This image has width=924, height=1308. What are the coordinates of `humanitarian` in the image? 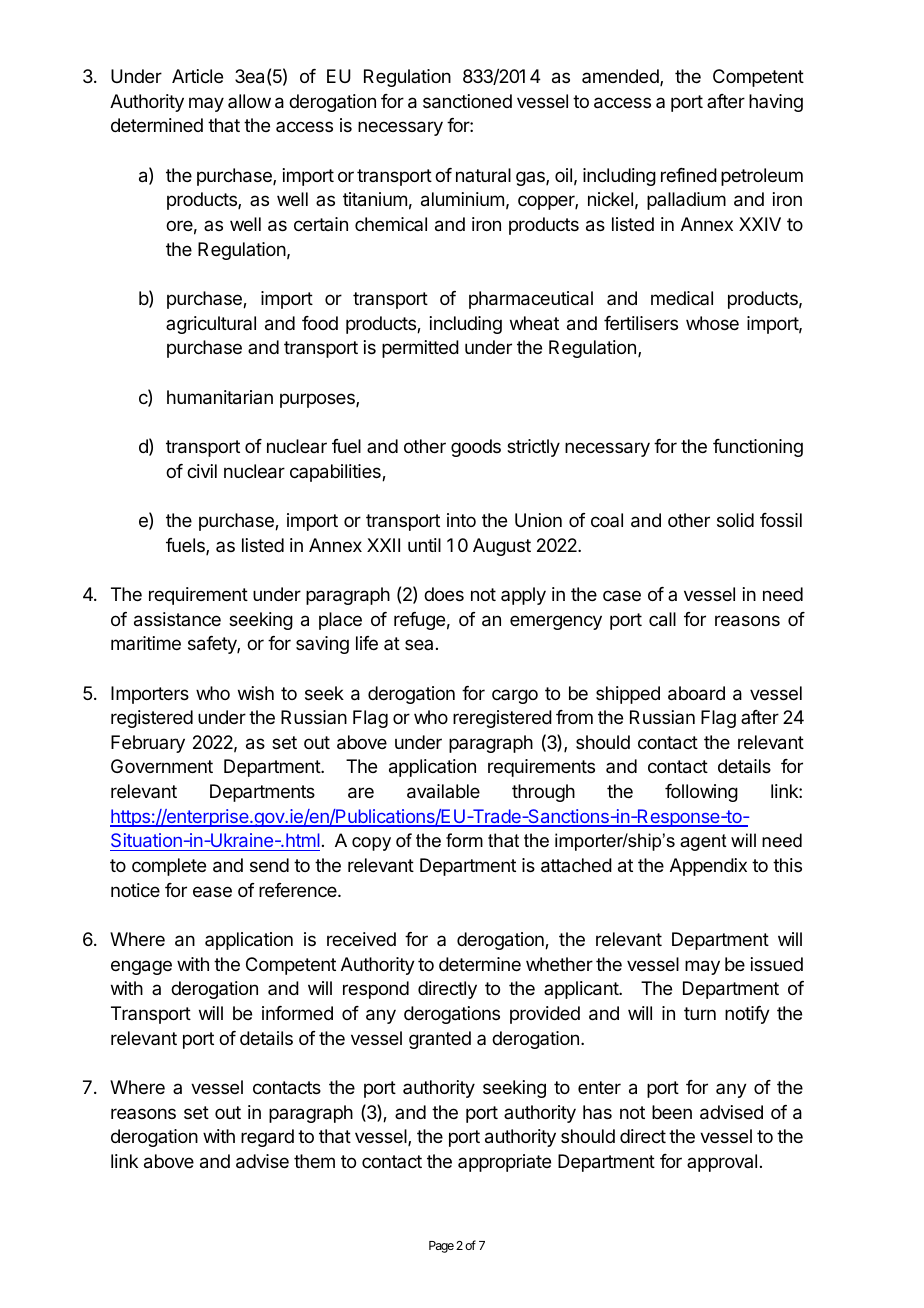 It's located at (220, 397).
